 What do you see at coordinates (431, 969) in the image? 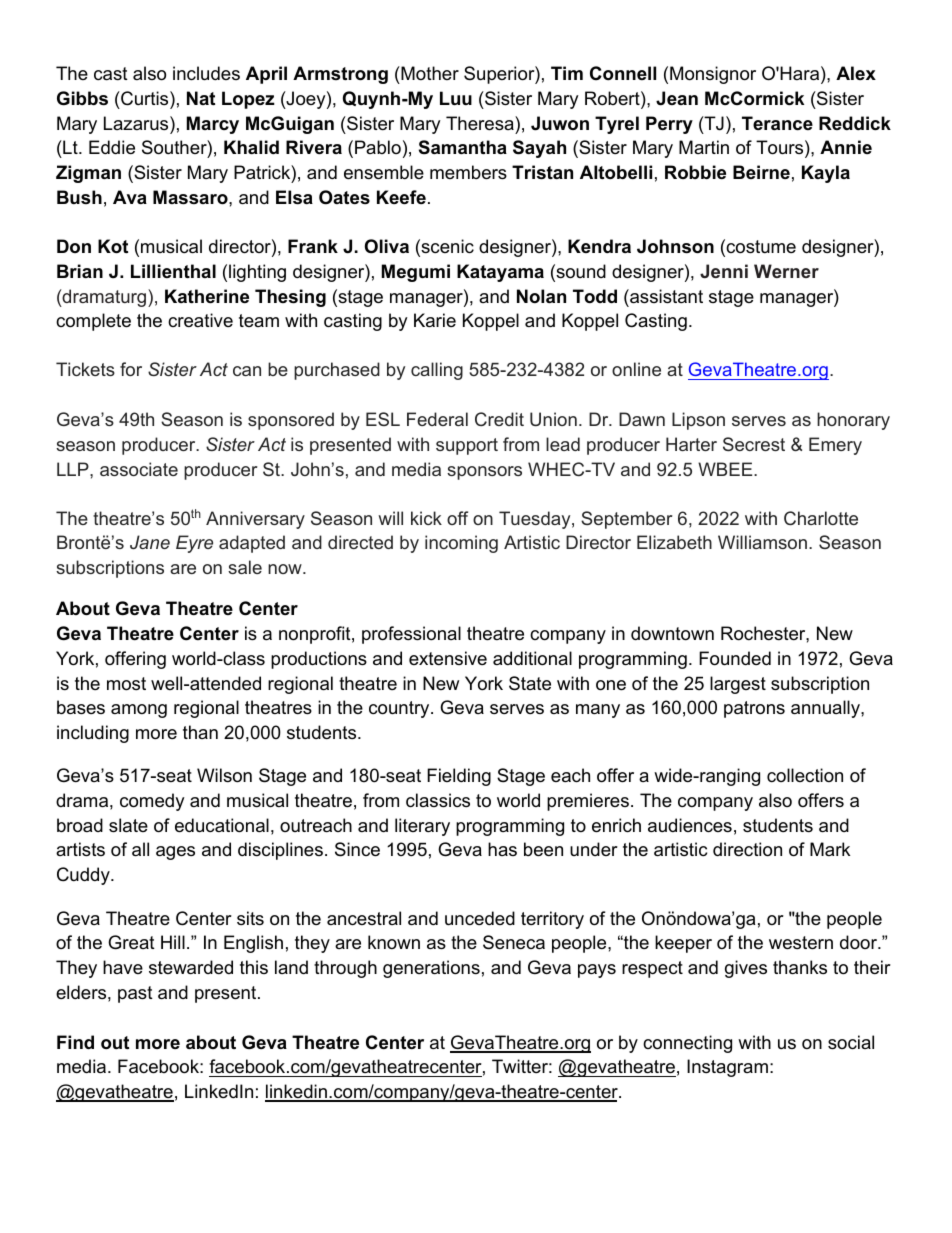
I see `generations` at bounding box center [431, 969].
